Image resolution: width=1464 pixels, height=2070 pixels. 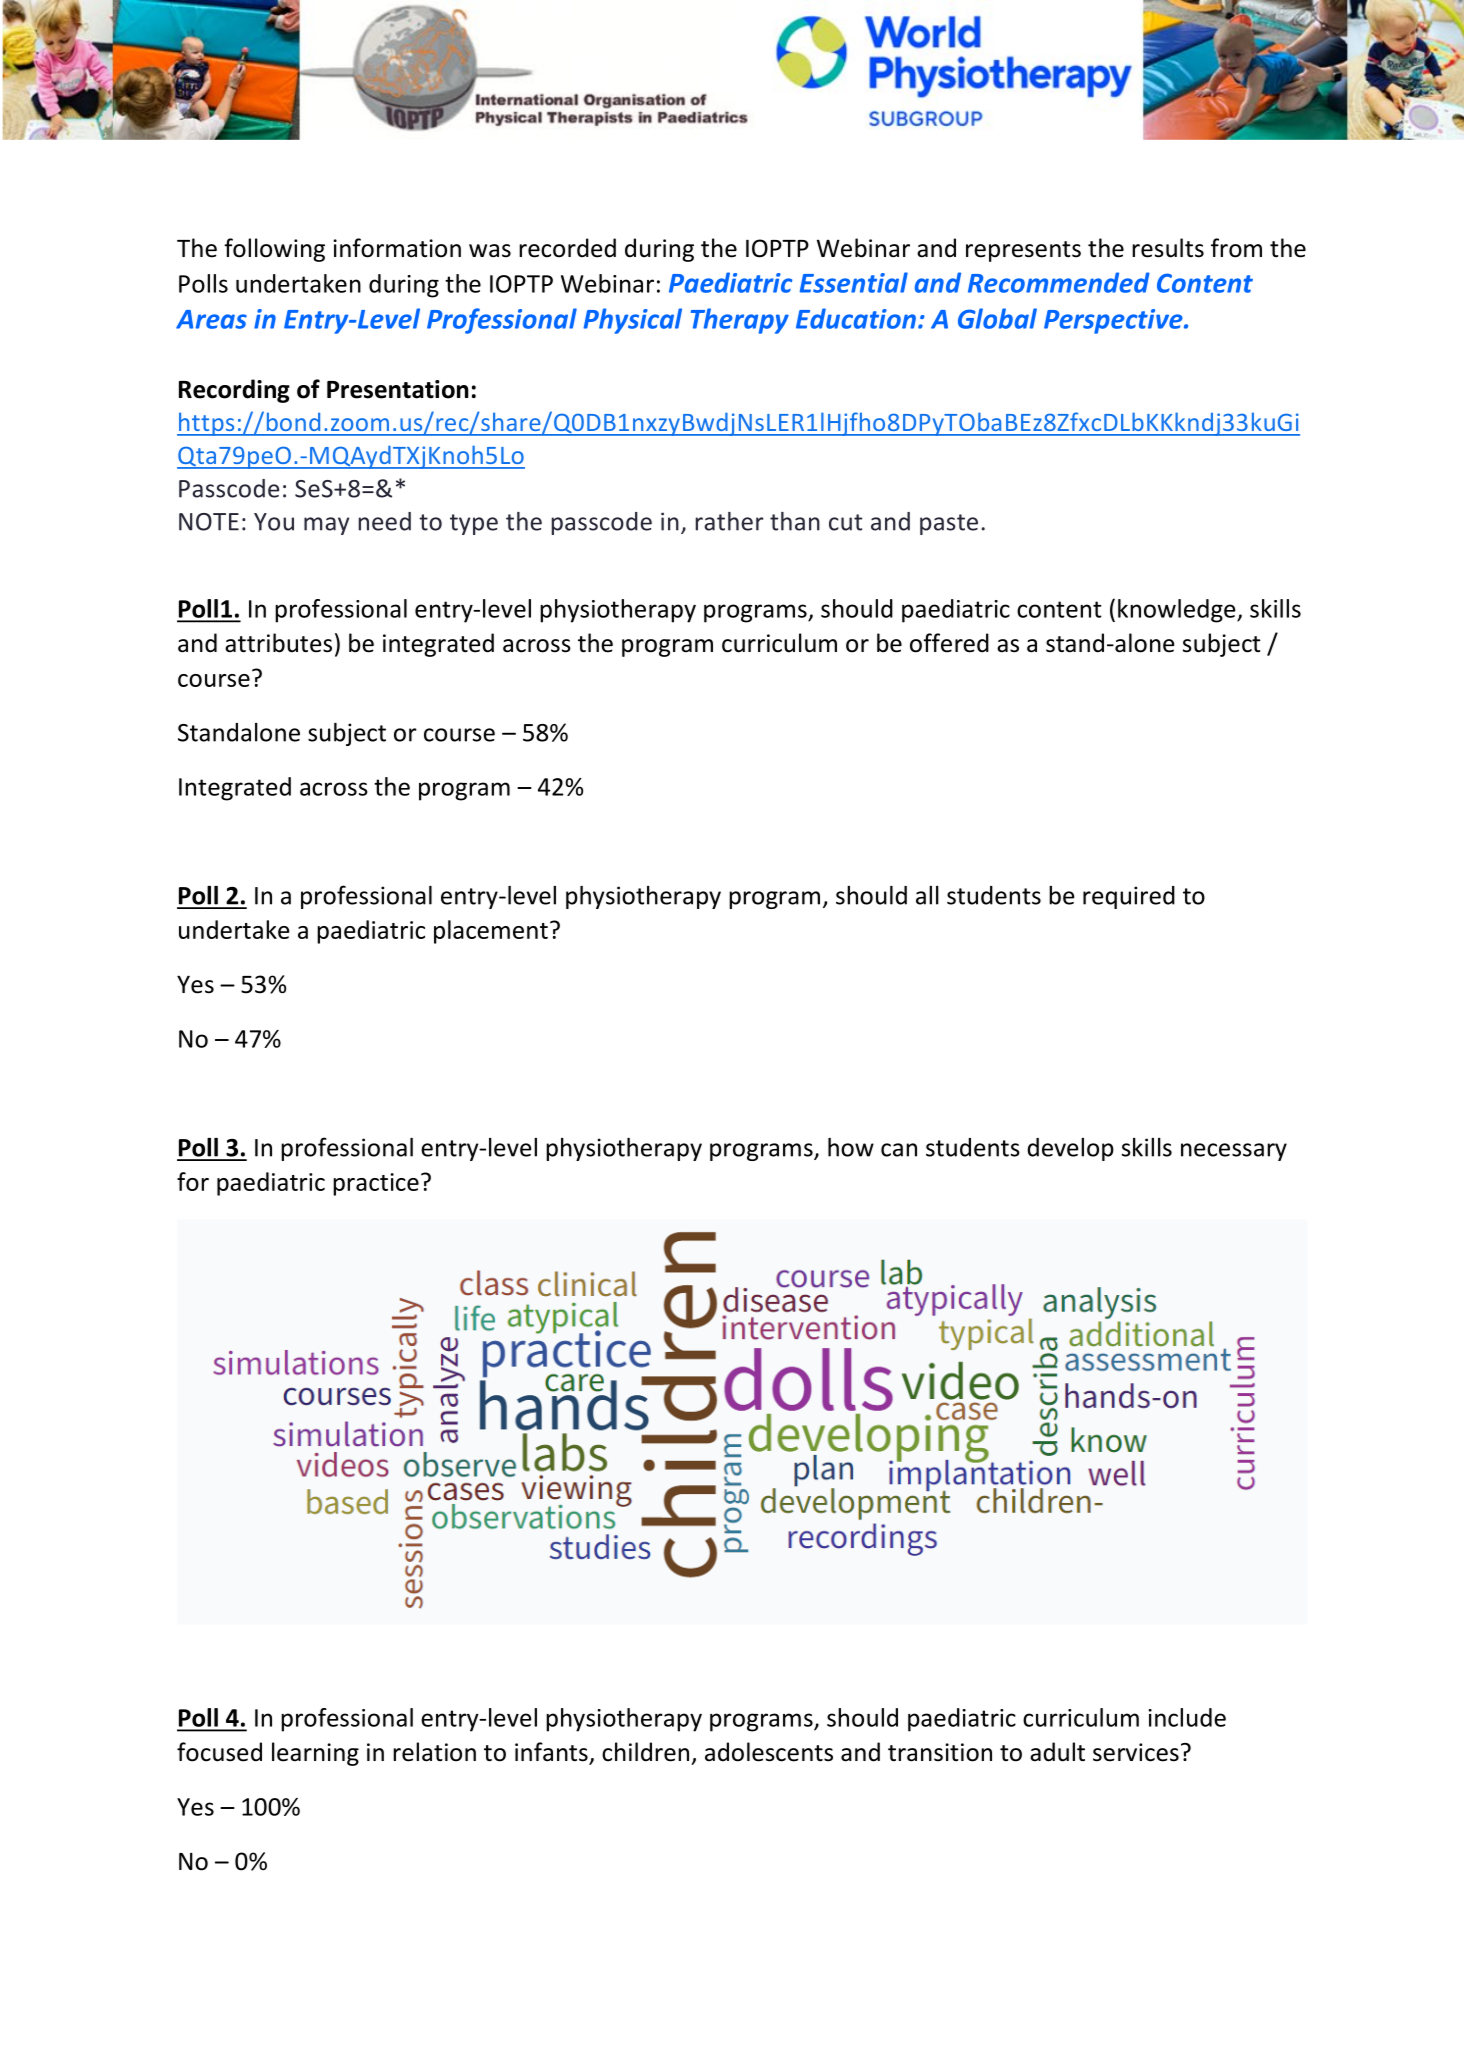 I want to click on Perspective, so click(x=1114, y=321).
